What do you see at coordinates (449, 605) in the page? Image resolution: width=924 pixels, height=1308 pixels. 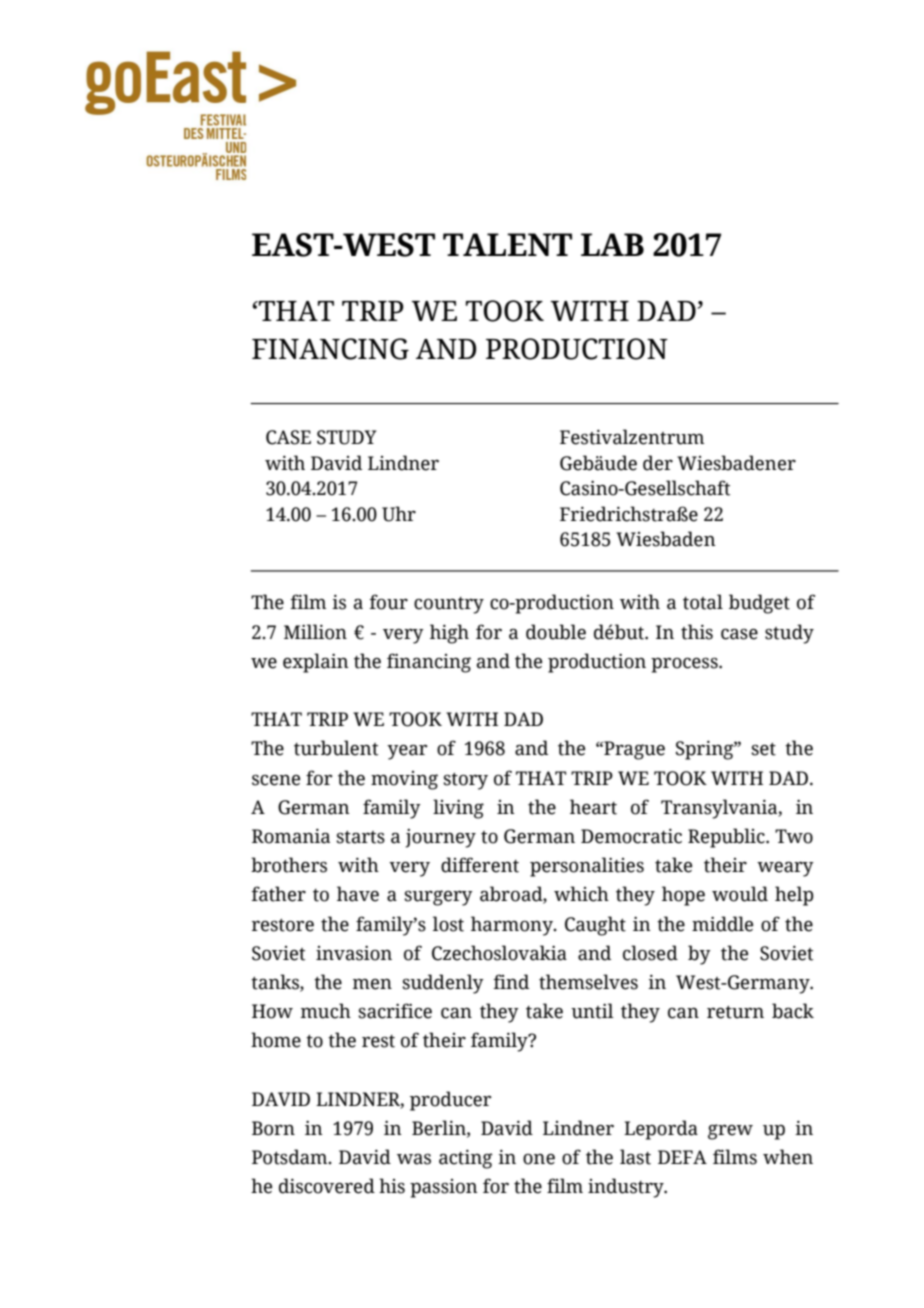 I see `country` at bounding box center [449, 605].
